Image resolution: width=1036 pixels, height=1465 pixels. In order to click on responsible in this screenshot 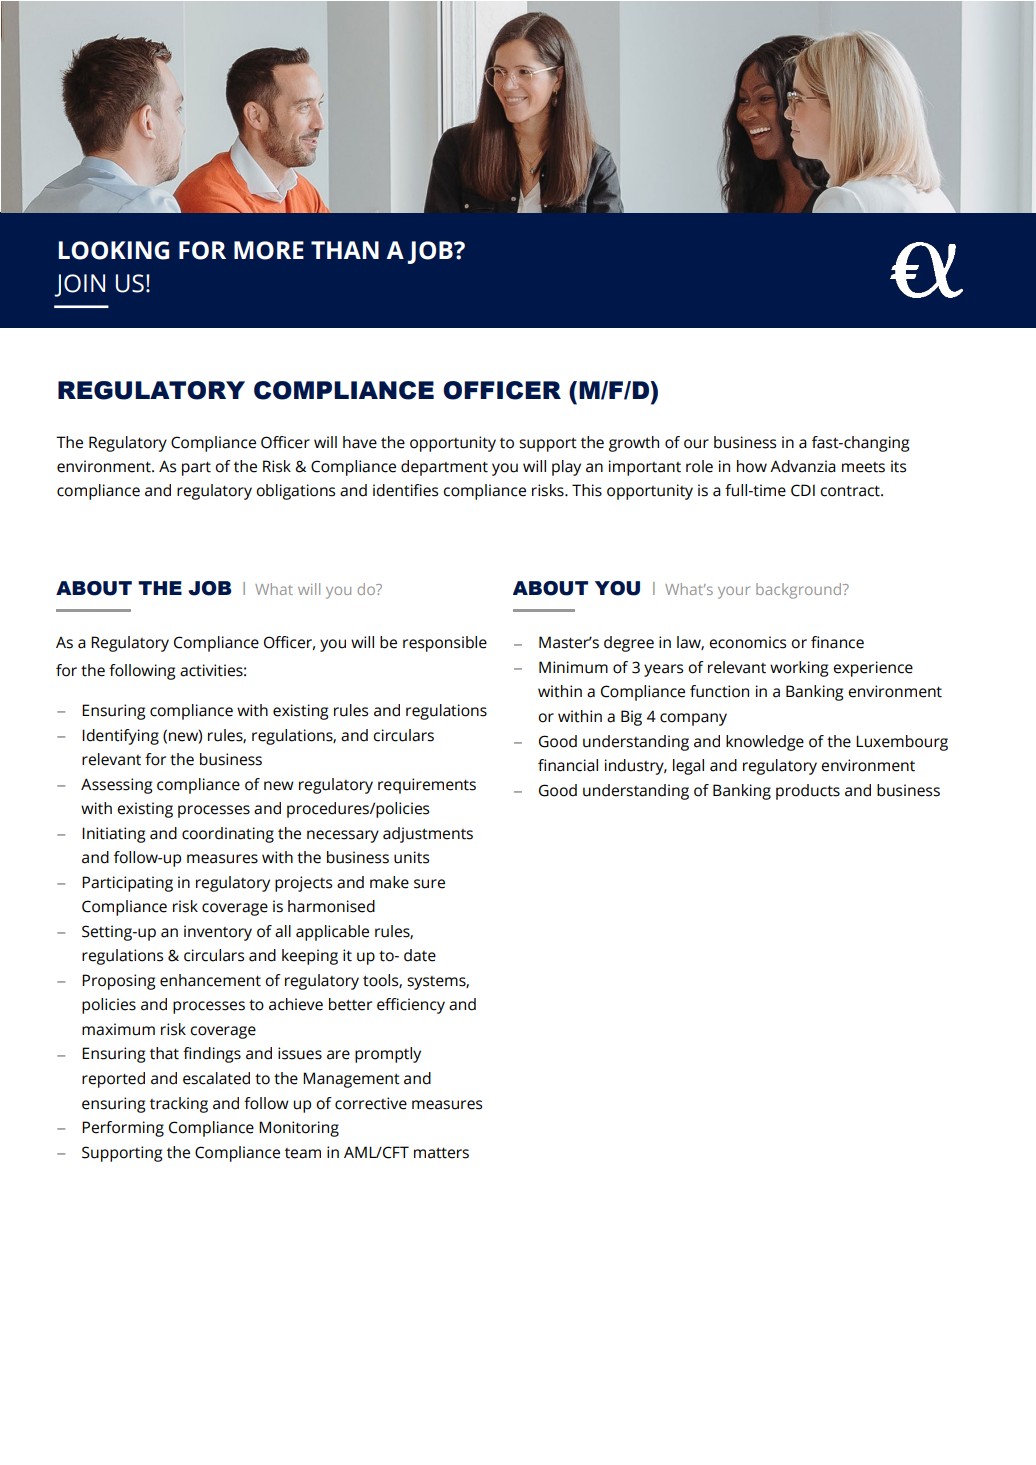, I will do `click(445, 644)`.
